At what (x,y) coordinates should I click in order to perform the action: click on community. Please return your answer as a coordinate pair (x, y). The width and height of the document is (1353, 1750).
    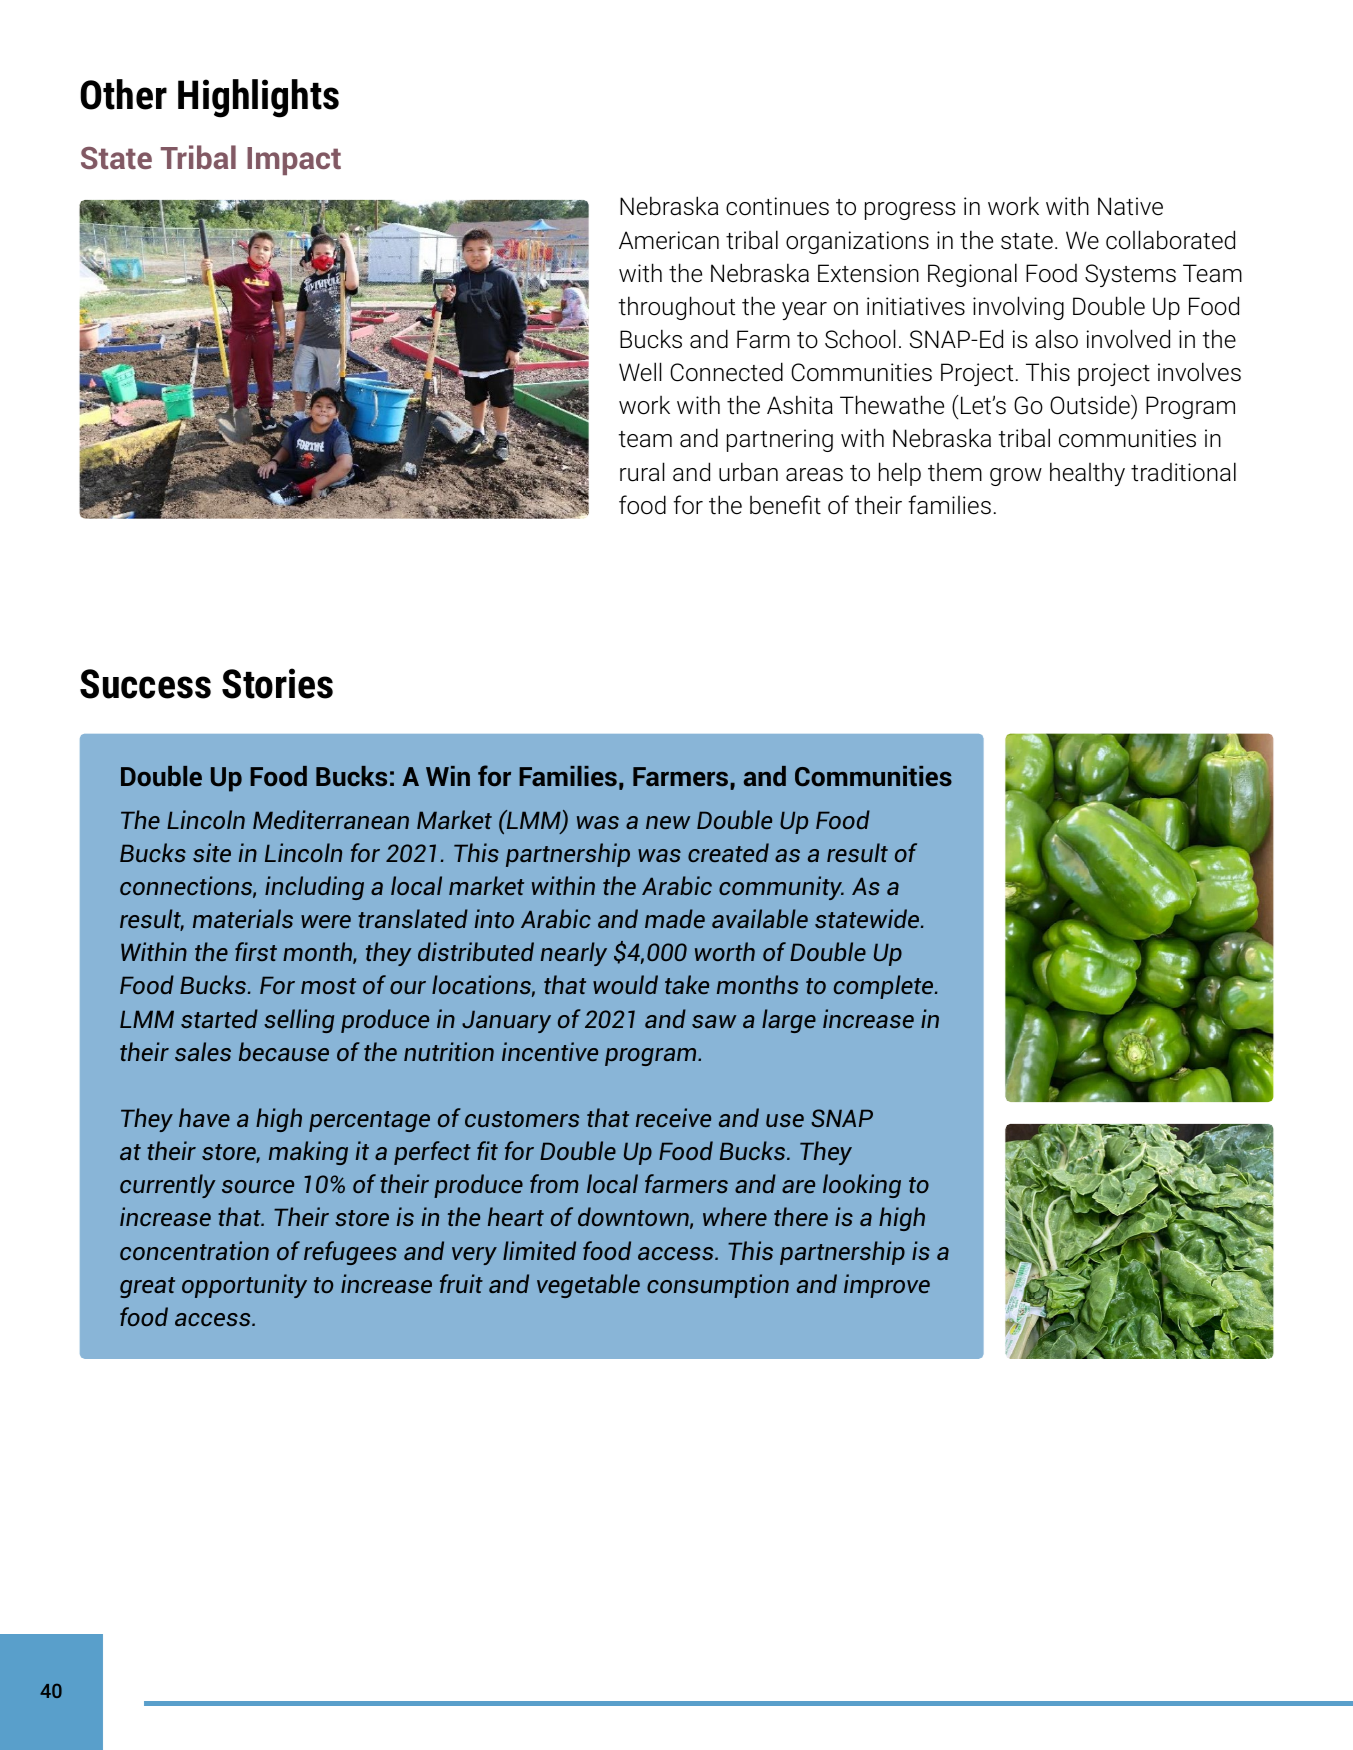
    Looking at the image, I should click on (781, 888).
